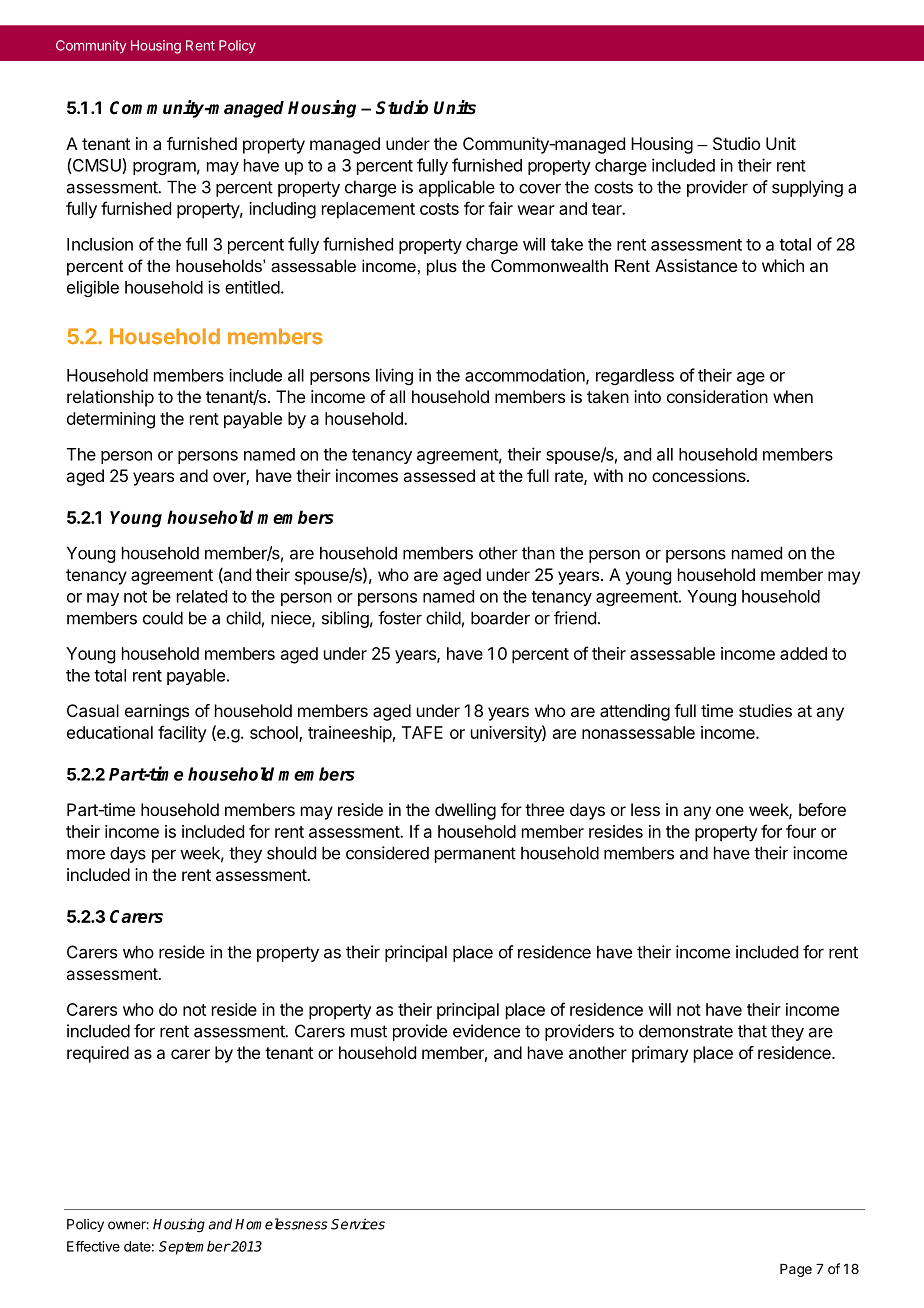 The image size is (924, 1308). Describe the element at coordinates (182, 734) in the document. I see `facility` at that location.
